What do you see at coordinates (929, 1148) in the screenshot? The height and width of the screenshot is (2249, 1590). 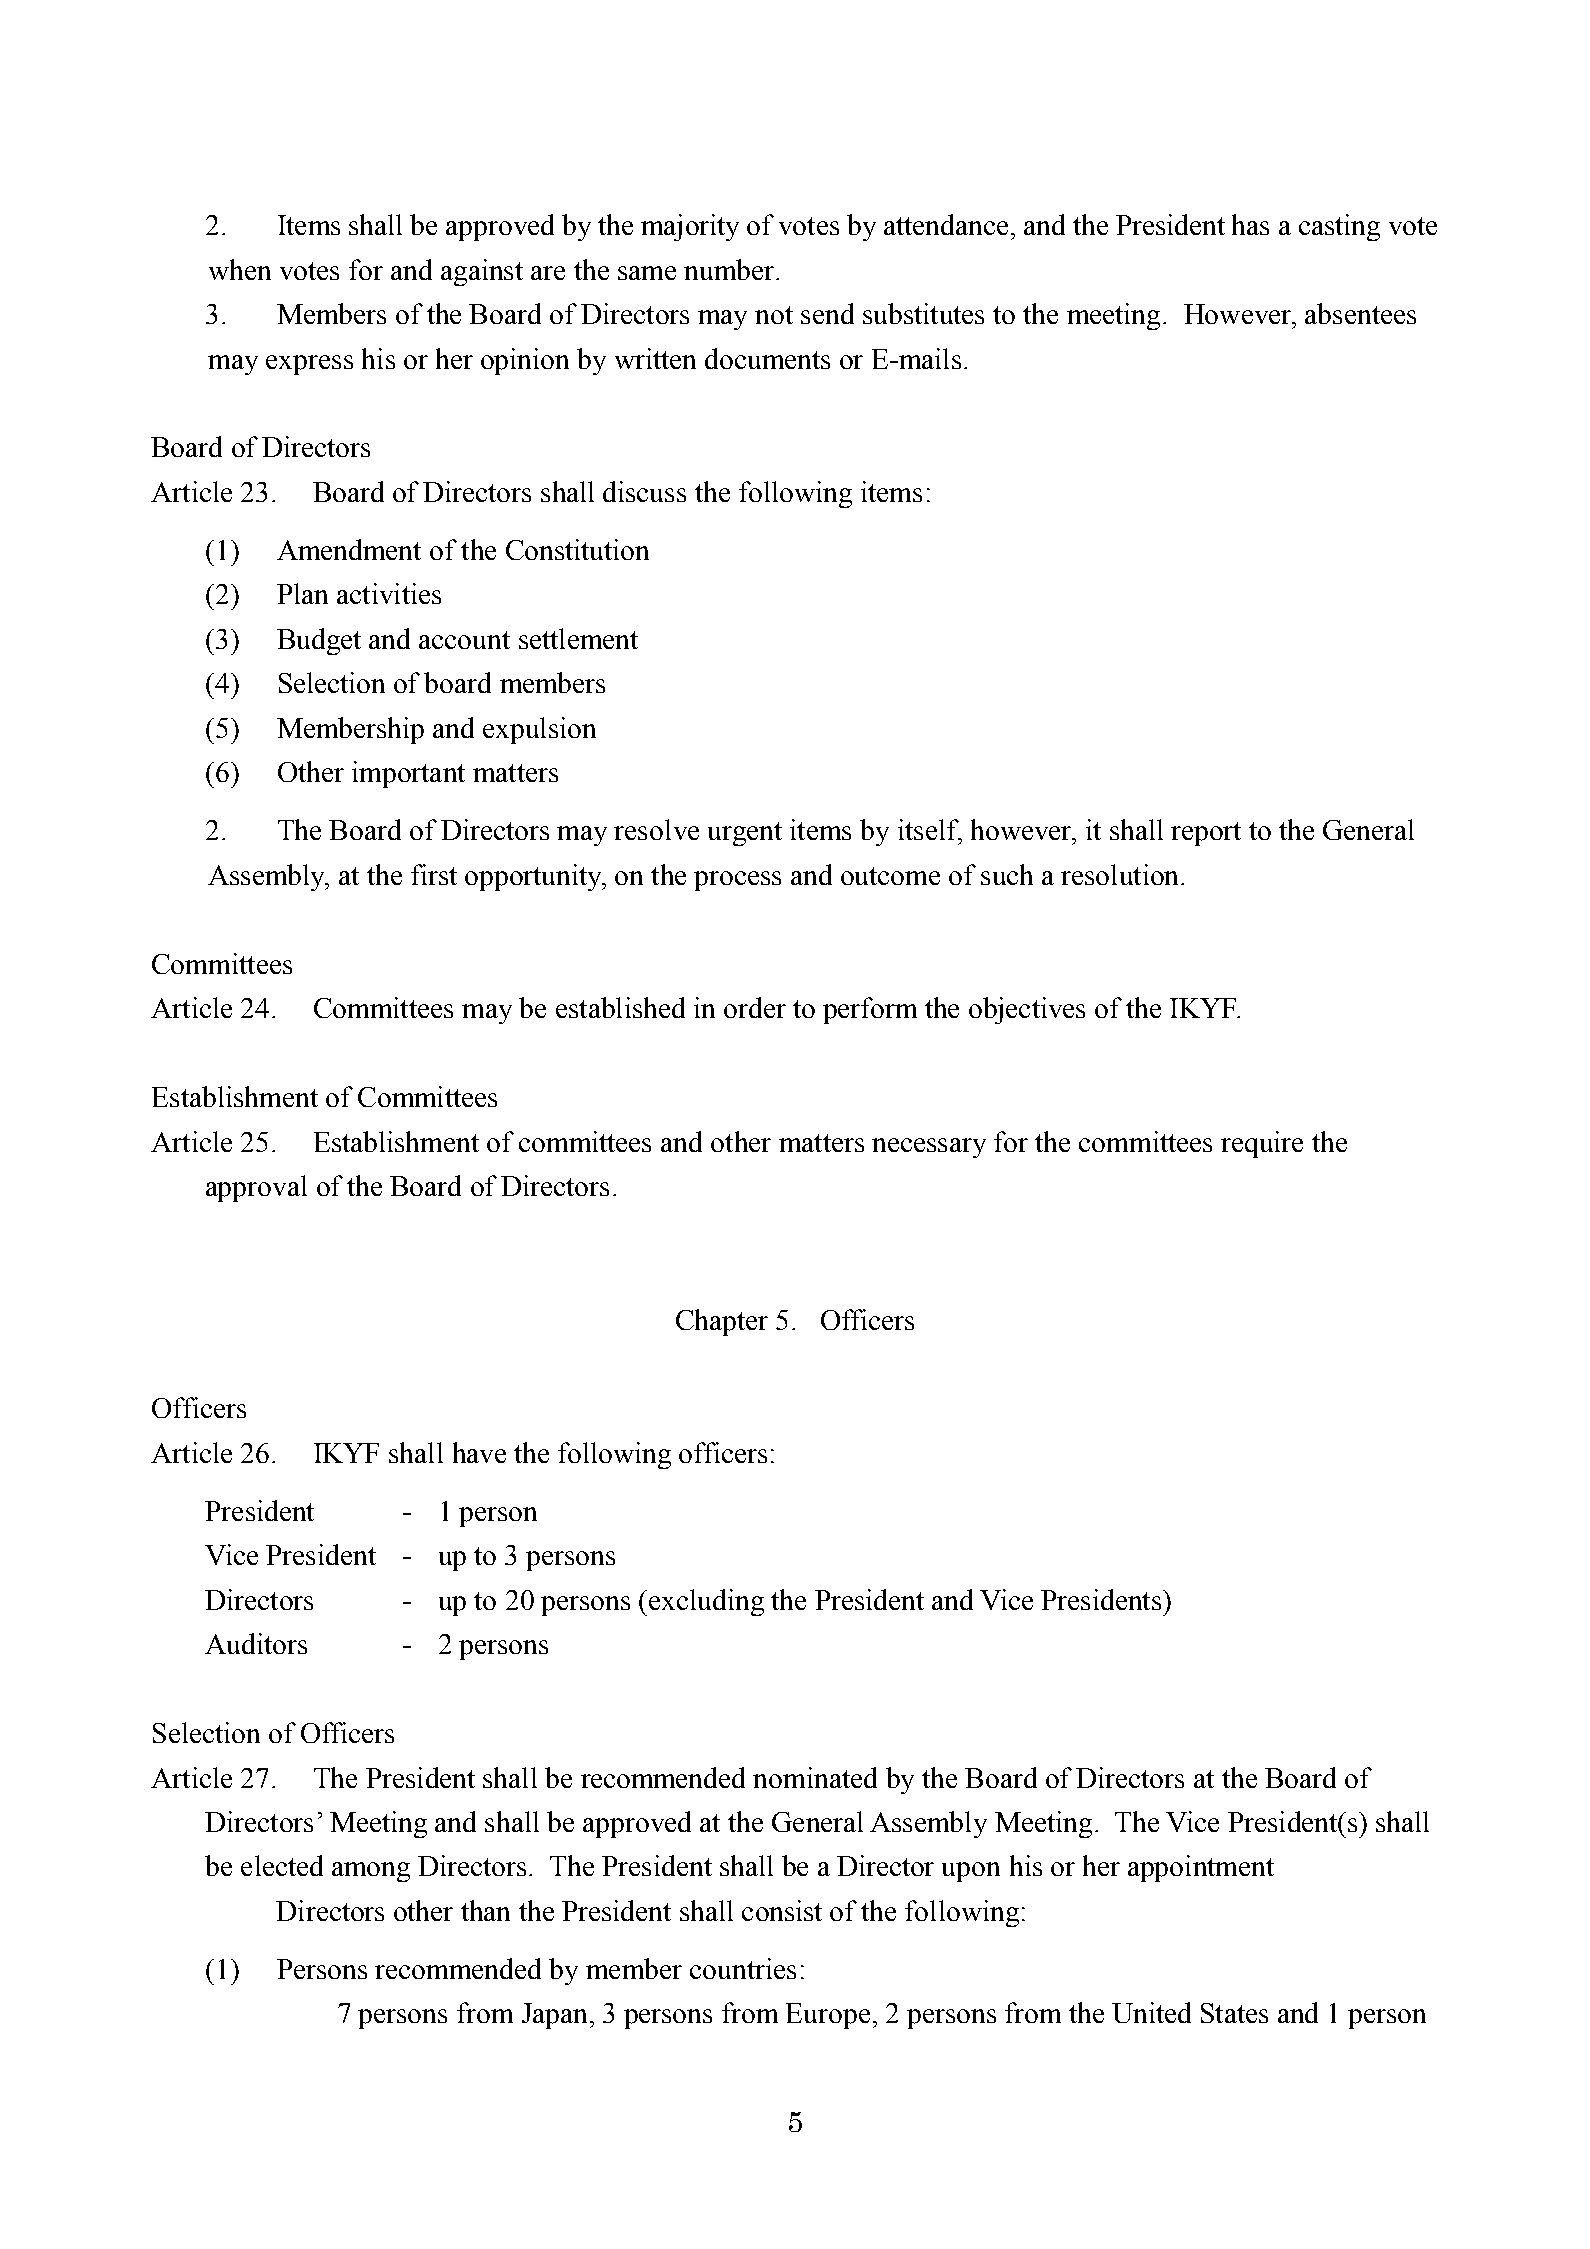 I see `necessary` at bounding box center [929, 1148].
